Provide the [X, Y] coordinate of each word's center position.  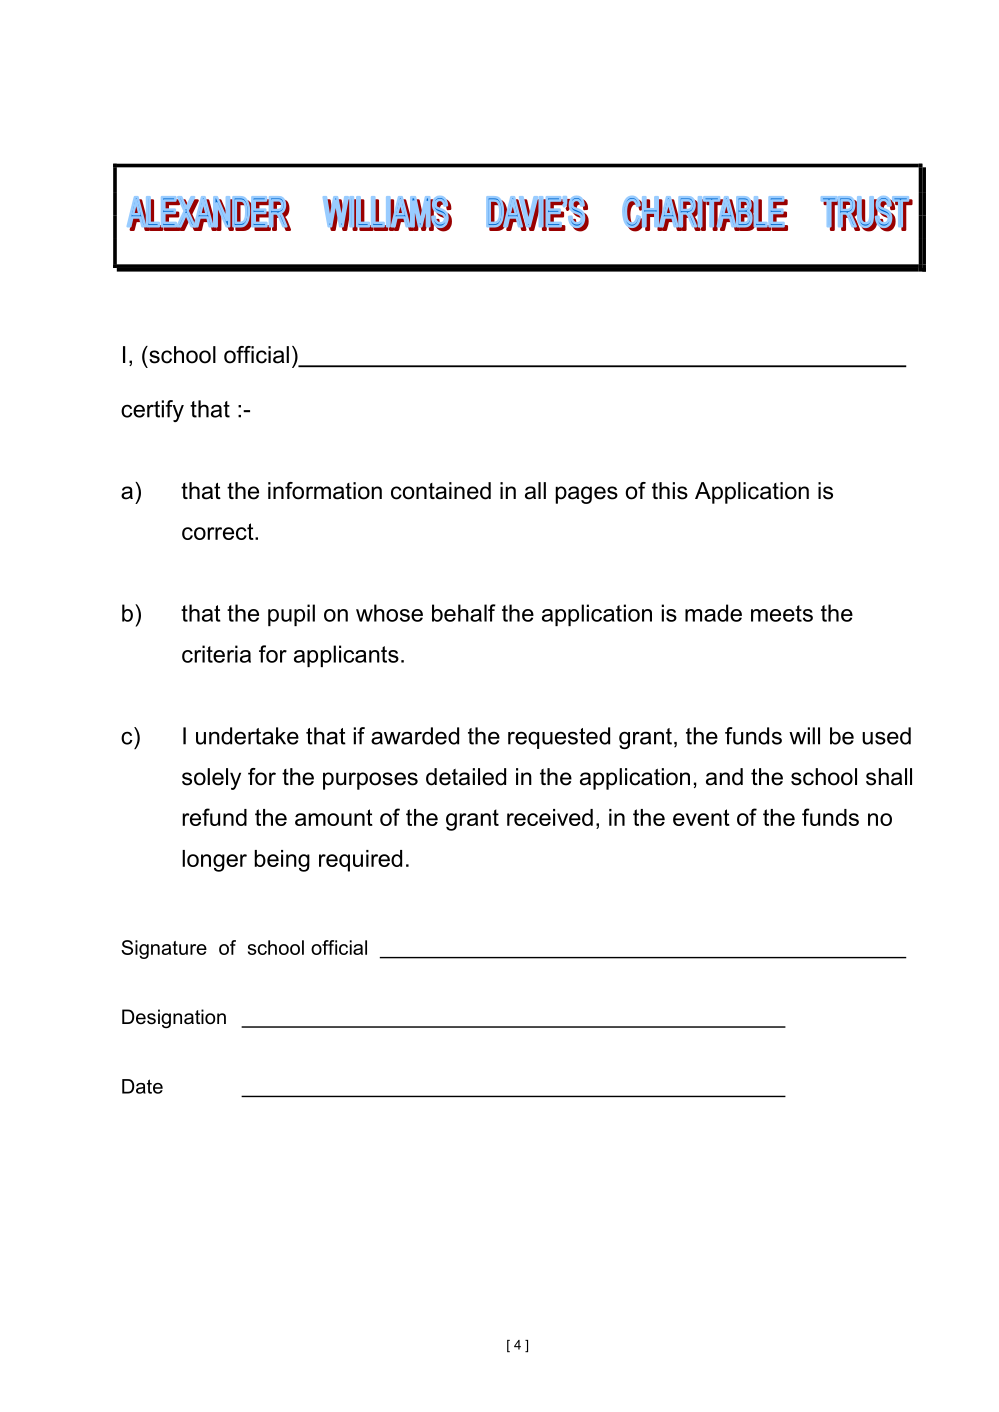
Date [142, 1086]
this [670, 491]
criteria [216, 654]
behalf [464, 613]
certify [152, 411]
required [360, 861]
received [550, 817]
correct [219, 531]
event [701, 817]
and [724, 777]
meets [782, 613]
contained [441, 491]
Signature [164, 949]
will [804, 736]
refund [214, 817]
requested [559, 738]
